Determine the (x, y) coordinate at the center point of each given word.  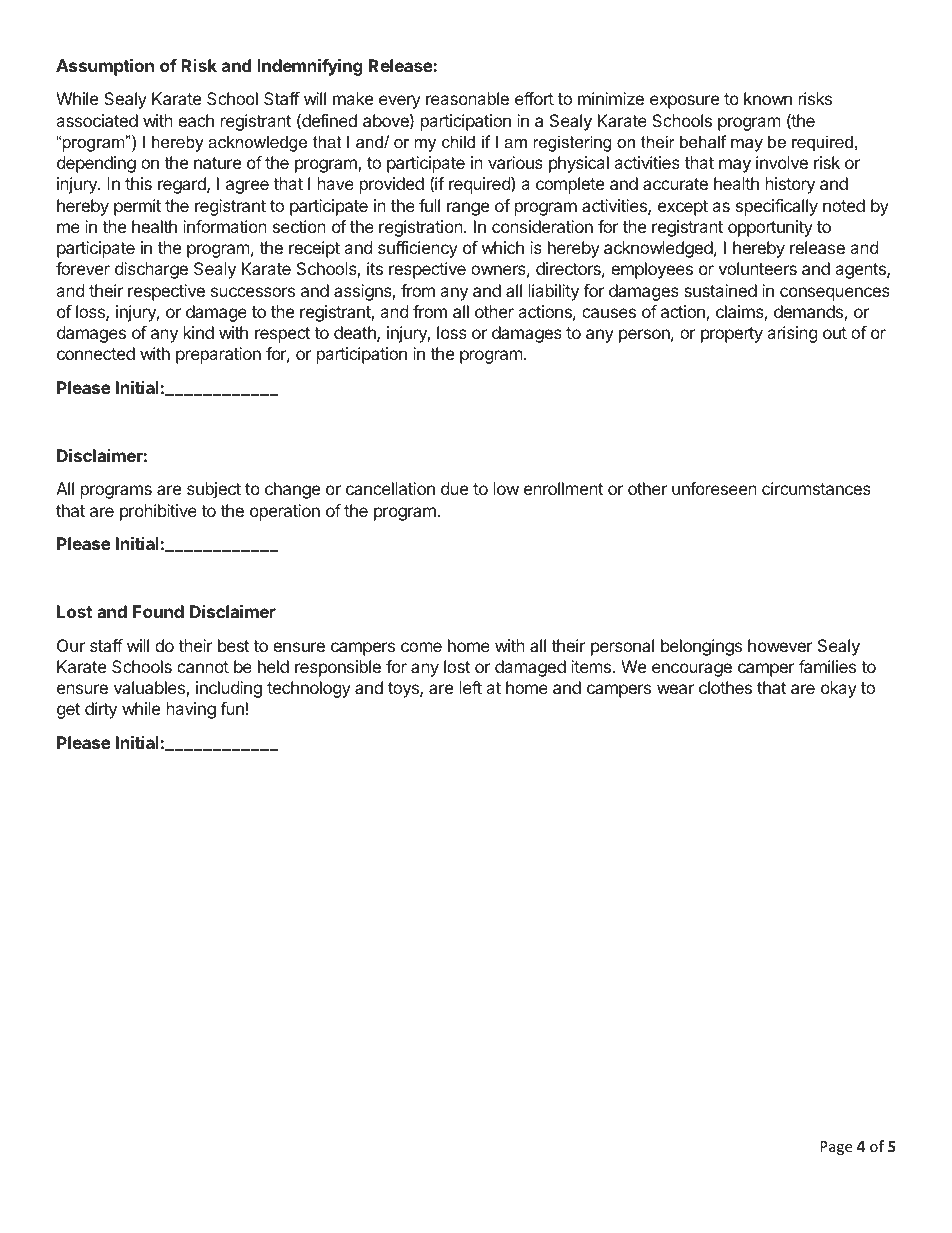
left (471, 687)
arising (792, 334)
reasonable (467, 98)
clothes (725, 687)
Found (158, 611)
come (421, 647)
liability (554, 292)
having (191, 710)
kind (199, 332)
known (768, 98)
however (780, 645)
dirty (101, 710)
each (196, 120)
